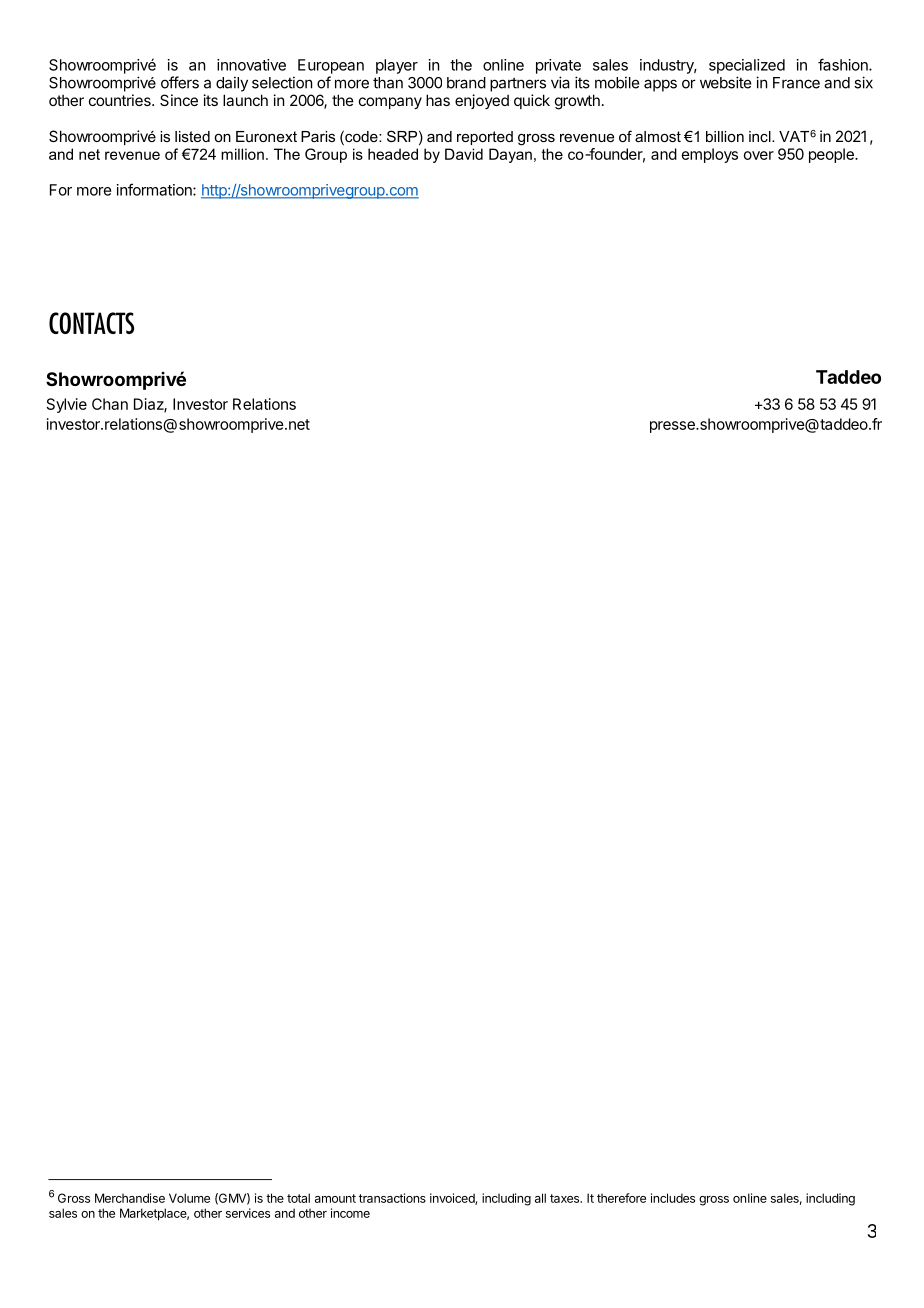  What do you see at coordinates (540, 1198) in the image?
I see `all` at bounding box center [540, 1198].
